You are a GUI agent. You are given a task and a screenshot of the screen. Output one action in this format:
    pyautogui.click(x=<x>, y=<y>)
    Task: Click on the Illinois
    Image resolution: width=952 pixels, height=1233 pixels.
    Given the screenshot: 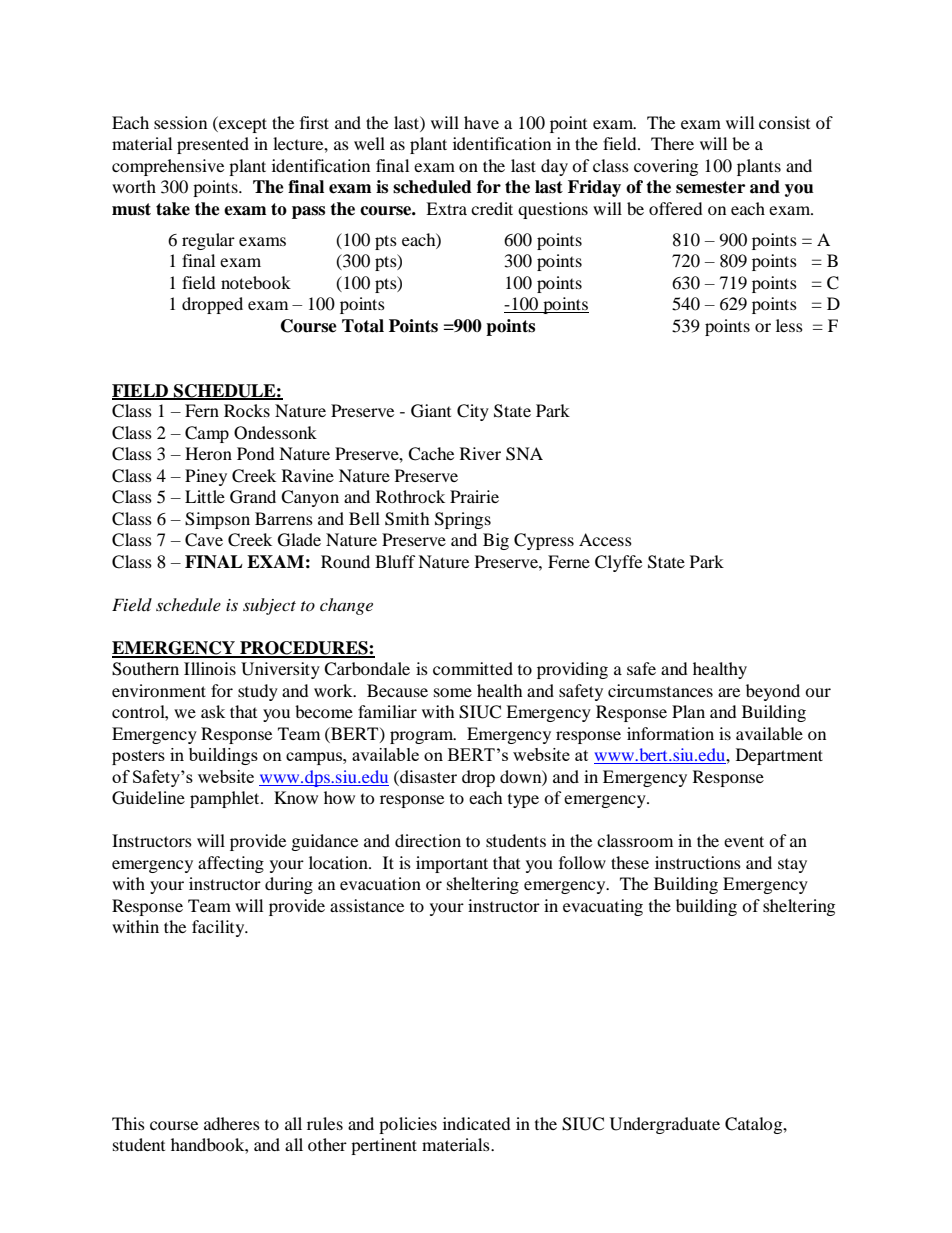 What is the action you would take?
    pyautogui.click(x=210, y=668)
